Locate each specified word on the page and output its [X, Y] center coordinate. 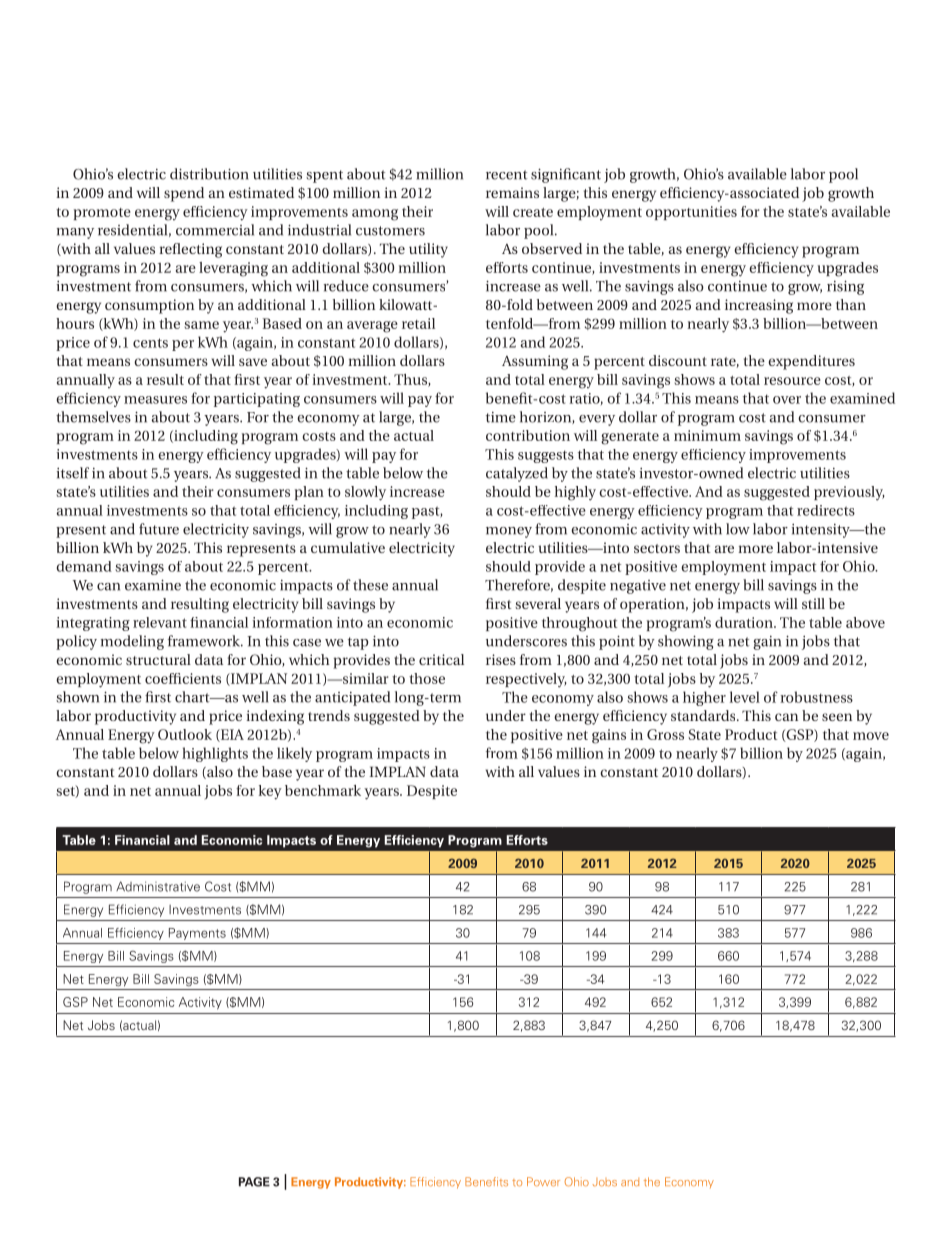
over [787, 400]
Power [543, 1182]
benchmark [323, 790]
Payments [197, 934]
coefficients [183, 678]
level [745, 697]
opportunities [691, 213]
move [871, 736]
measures [155, 400]
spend [184, 194]
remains [512, 192]
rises [501, 659]
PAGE [254, 1182]
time [501, 417]
